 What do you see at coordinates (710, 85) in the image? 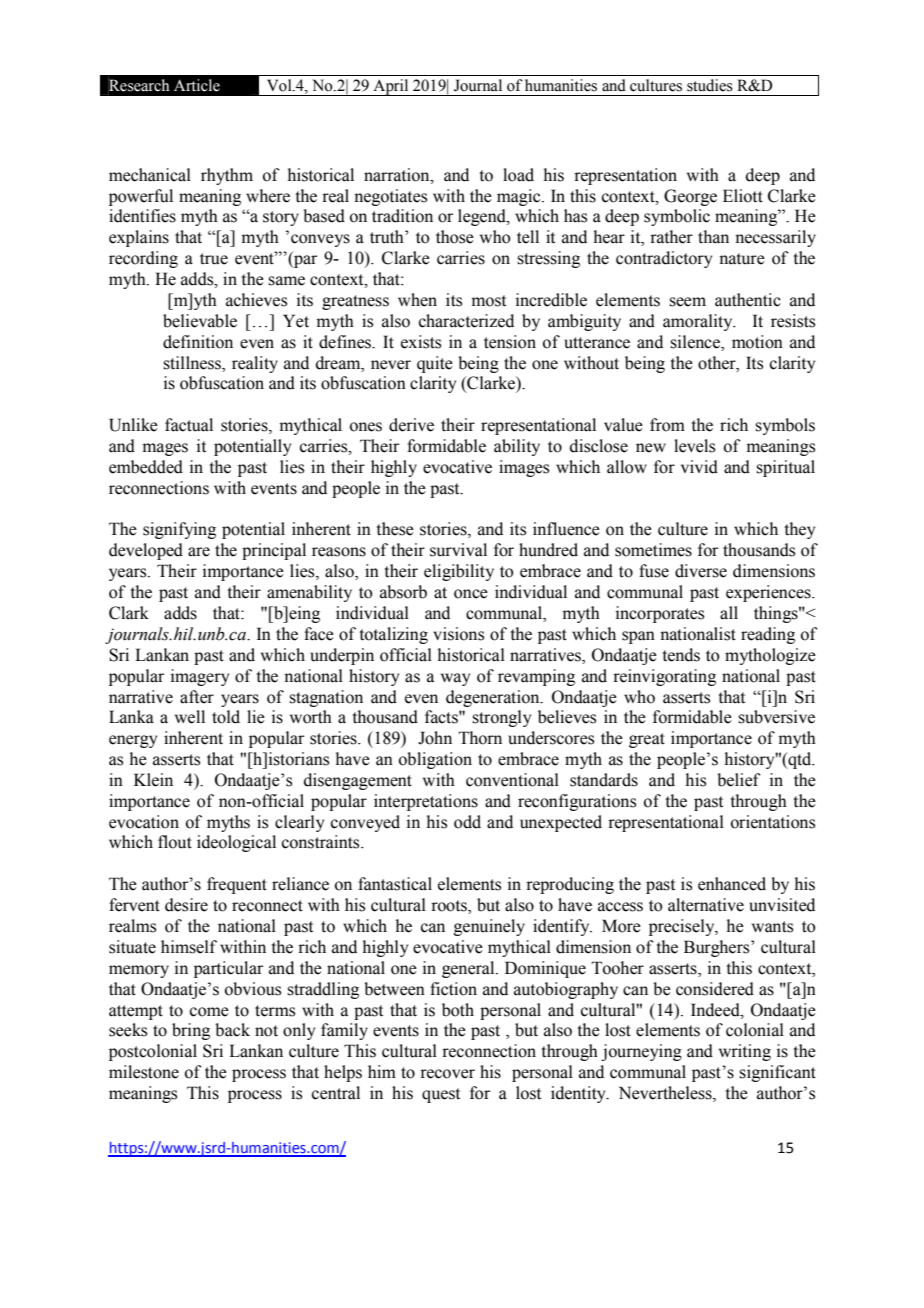
I see `studies` at bounding box center [710, 85].
